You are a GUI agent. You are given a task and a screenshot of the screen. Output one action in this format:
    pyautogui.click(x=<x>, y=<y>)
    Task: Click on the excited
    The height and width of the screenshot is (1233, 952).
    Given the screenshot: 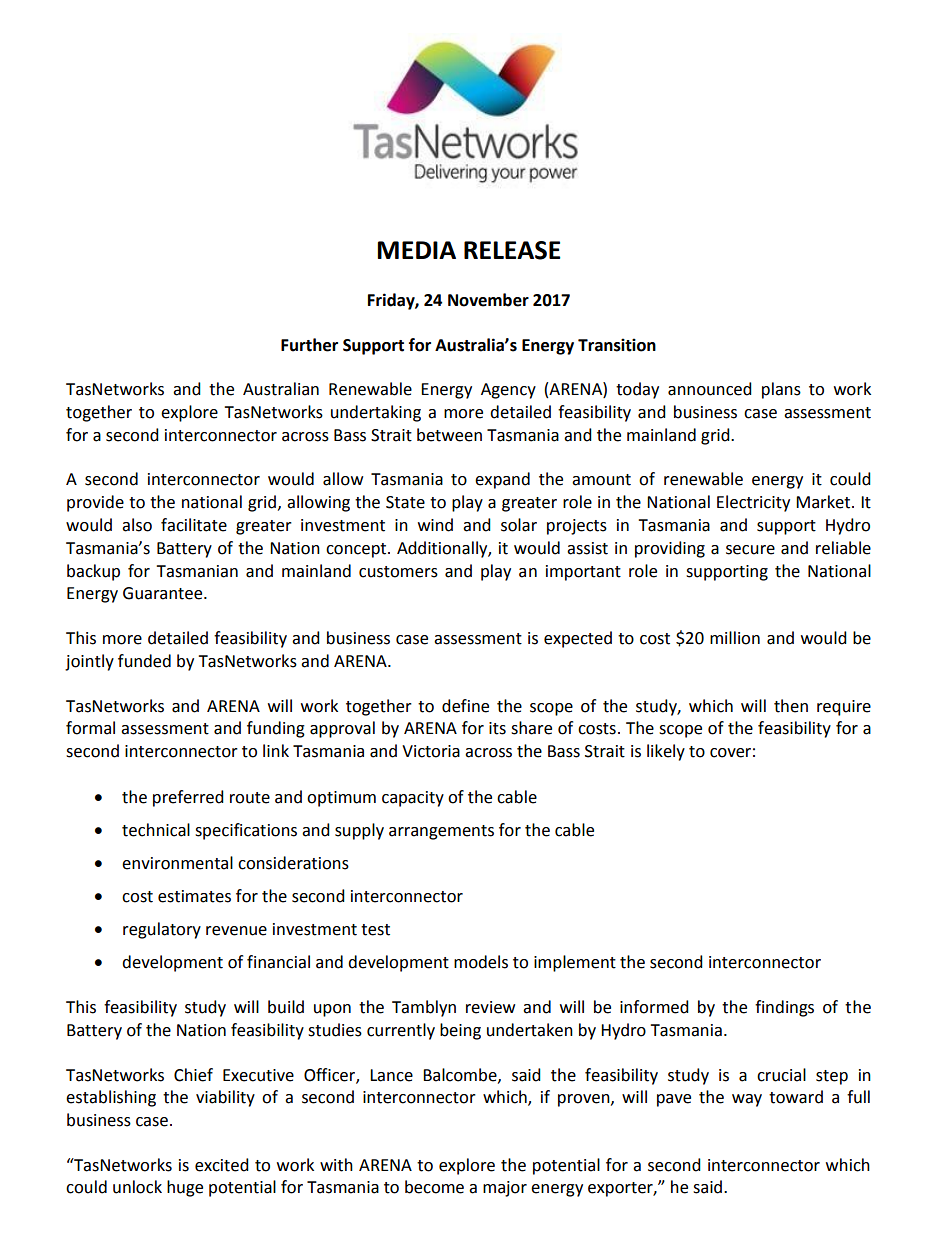 What is the action you would take?
    pyautogui.click(x=222, y=1165)
